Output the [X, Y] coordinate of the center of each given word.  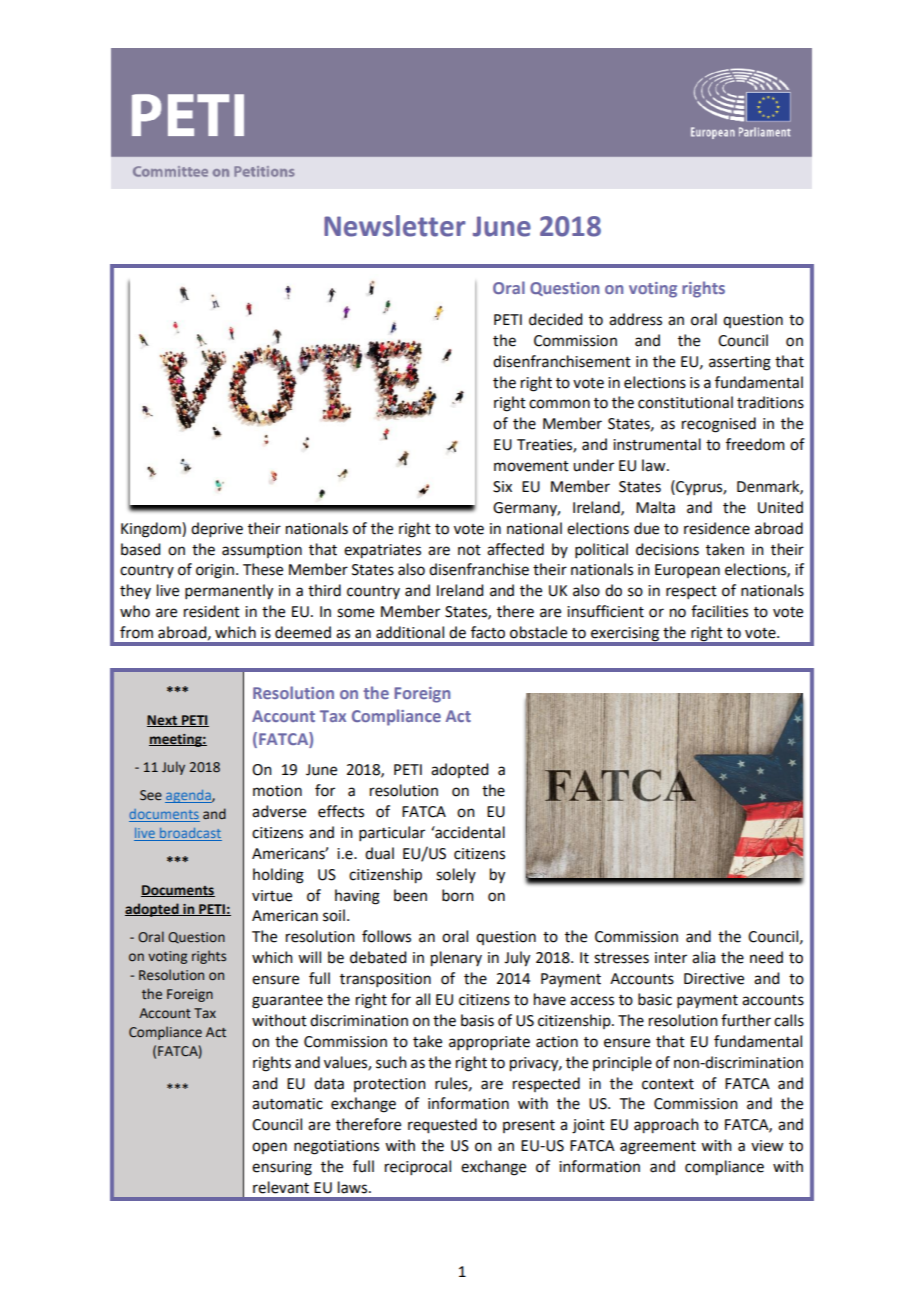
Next [163, 721]
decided [555, 319]
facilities [719, 611]
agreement [658, 1148]
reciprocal [418, 1167]
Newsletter [394, 226]
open [269, 1148]
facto [488, 632]
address [635, 319]
